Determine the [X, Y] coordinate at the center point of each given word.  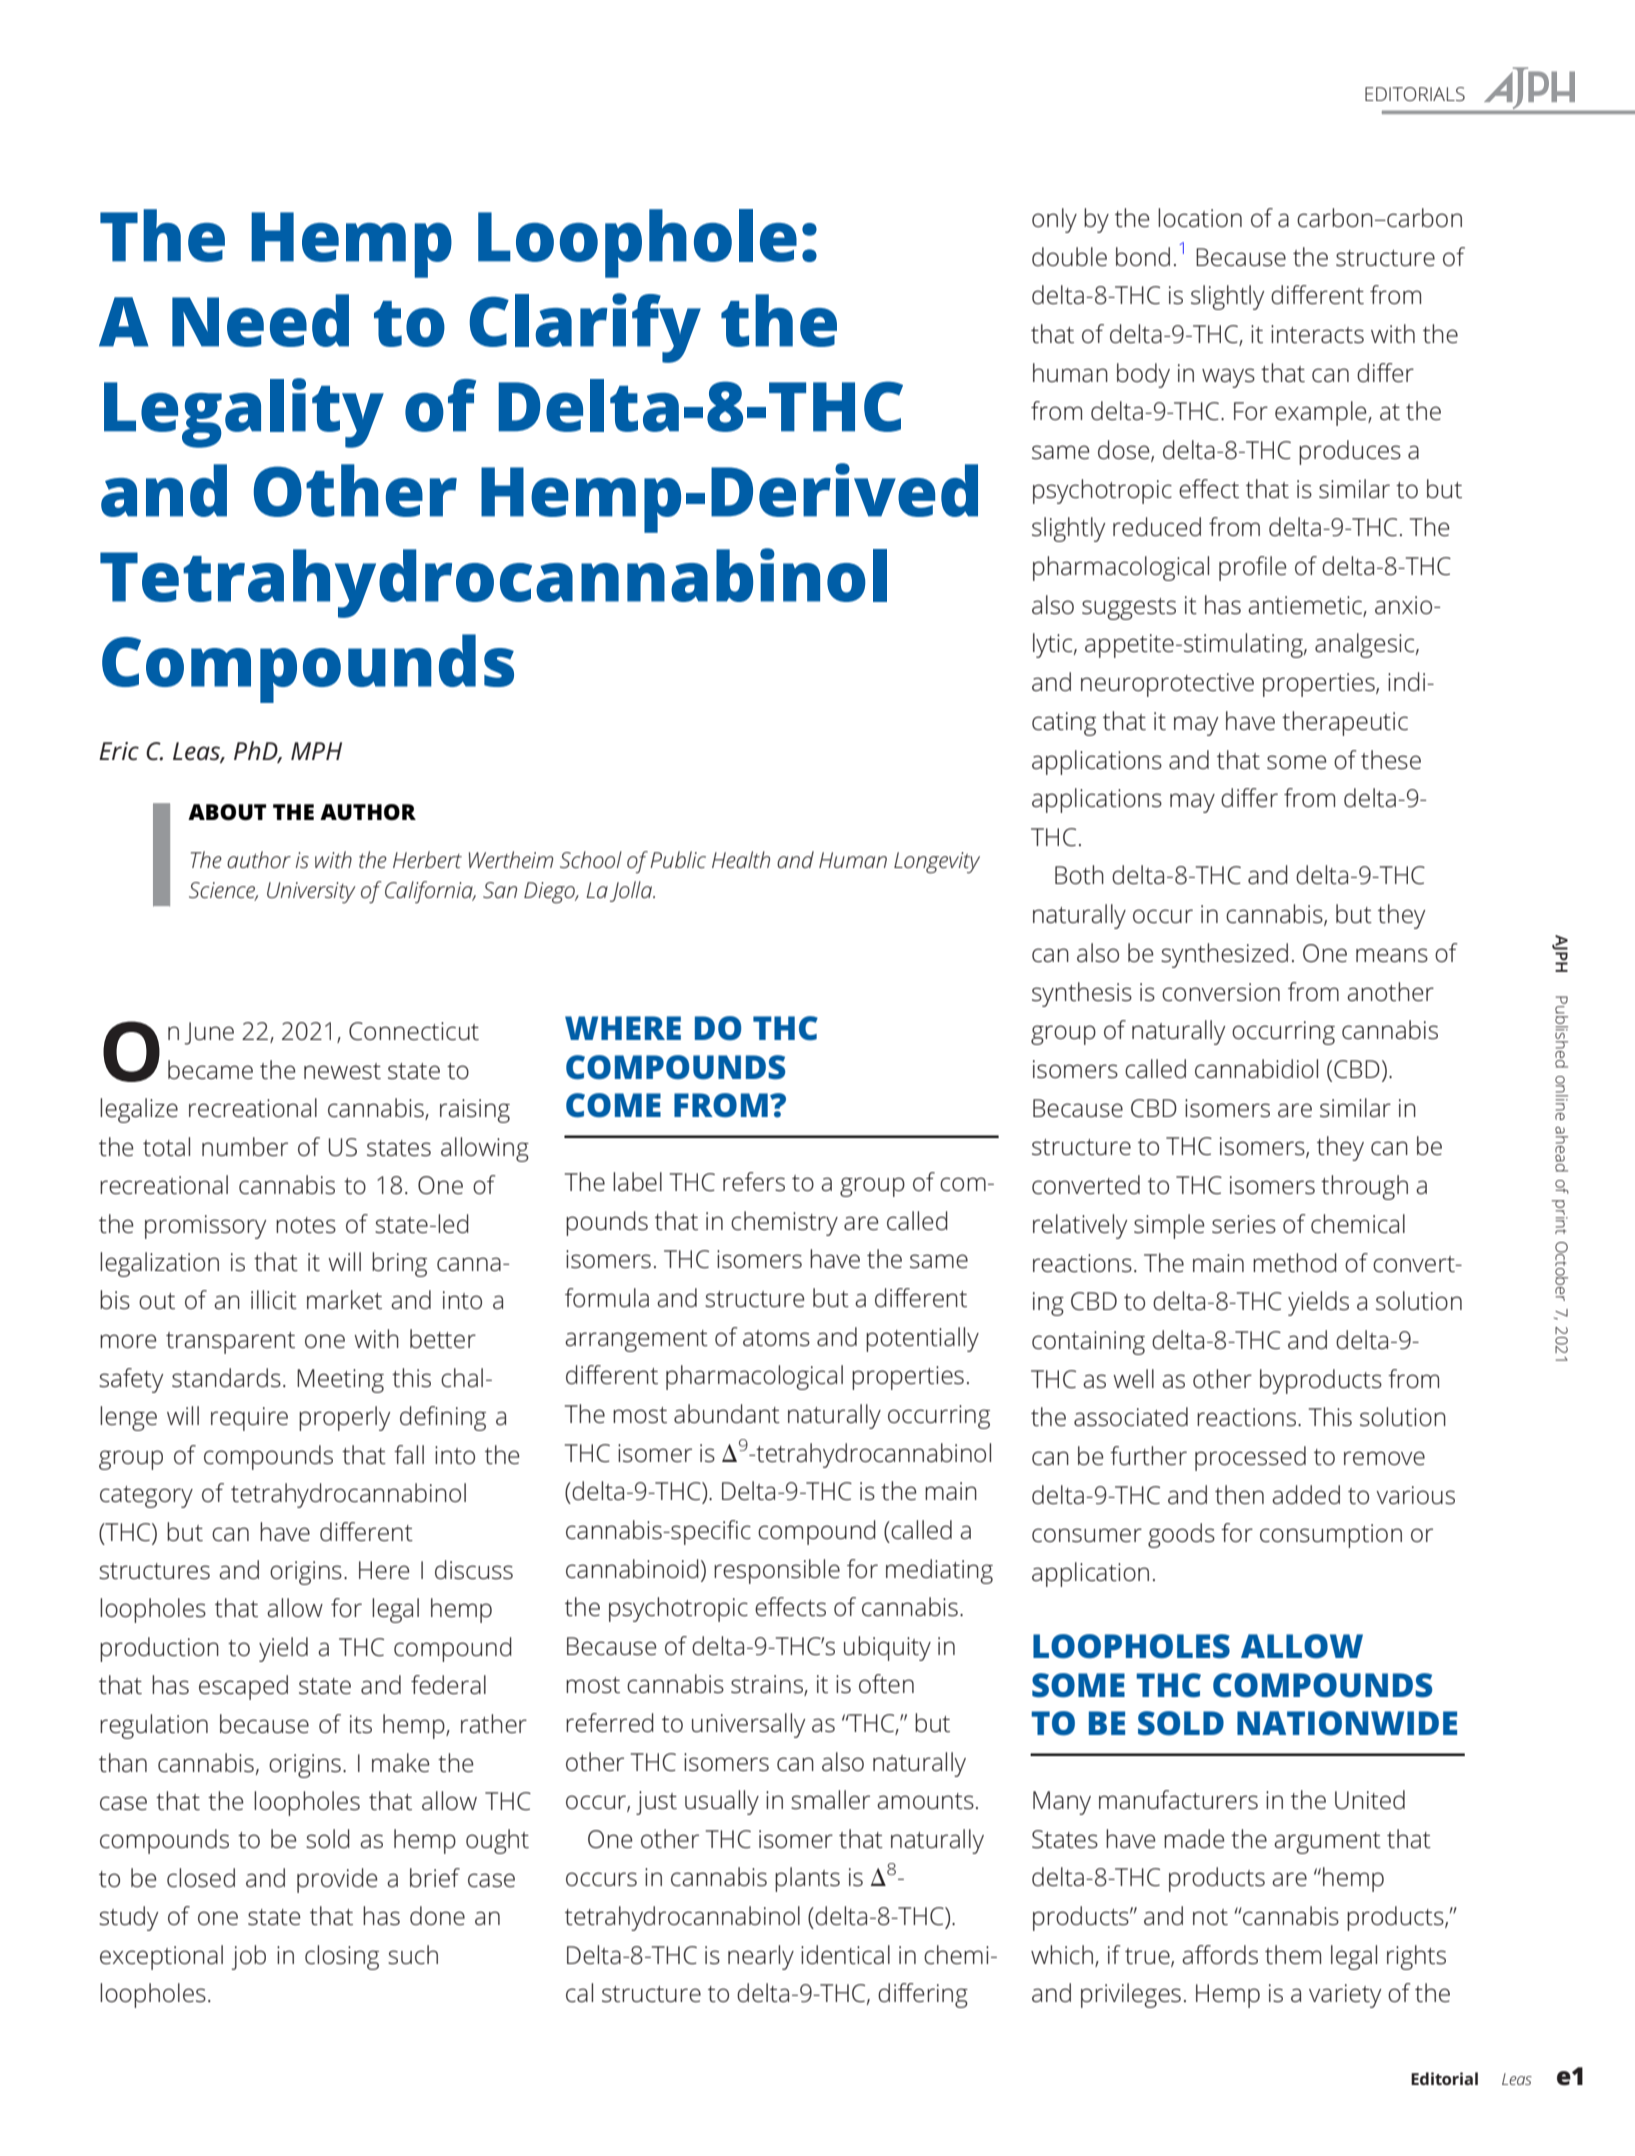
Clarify [585, 328]
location [1200, 218]
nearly [761, 1957]
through [1364, 1187]
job [249, 1957]
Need [260, 320]
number [245, 1147]
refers [754, 1182]
